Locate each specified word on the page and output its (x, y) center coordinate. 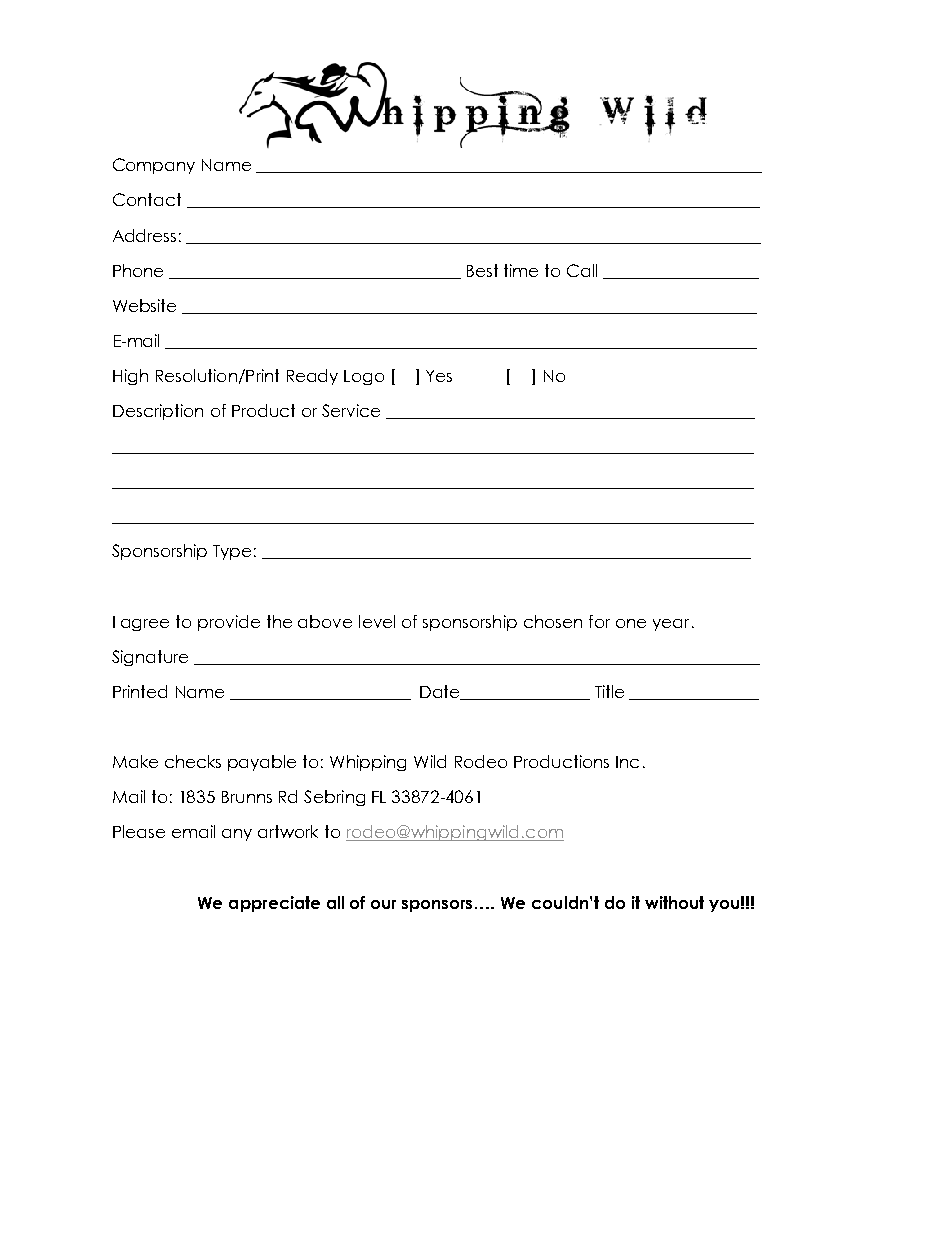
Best (482, 270)
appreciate (274, 904)
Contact (147, 199)
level (377, 621)
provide (229, 623)
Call (582, 270)
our (383, 904)
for (599, 621)
